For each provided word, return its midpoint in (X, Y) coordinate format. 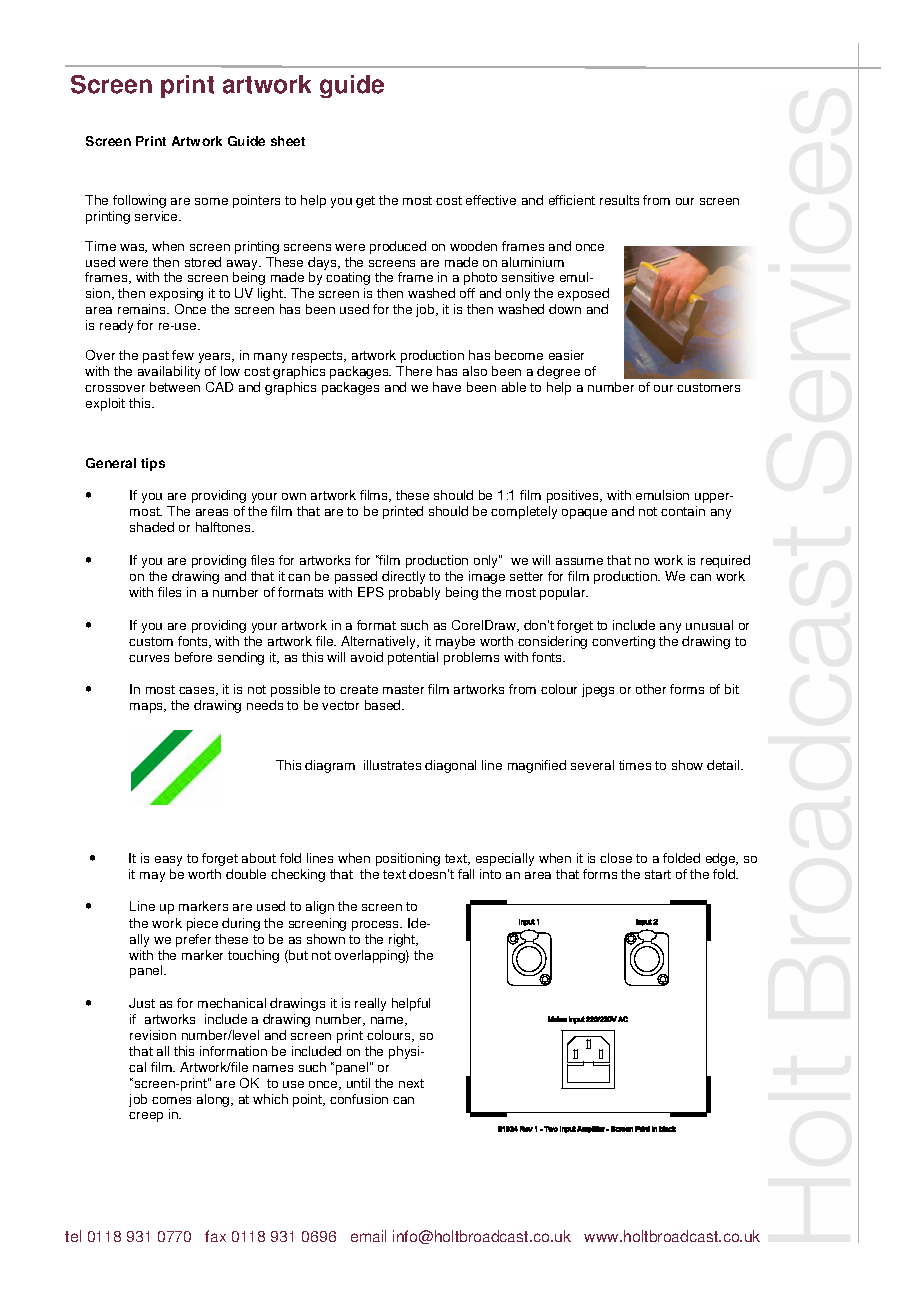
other (651, 689)
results (619, 200)
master (403, 689)
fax (215, 1236)
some (211, 201)
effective (491, 200)
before (193, 657)
